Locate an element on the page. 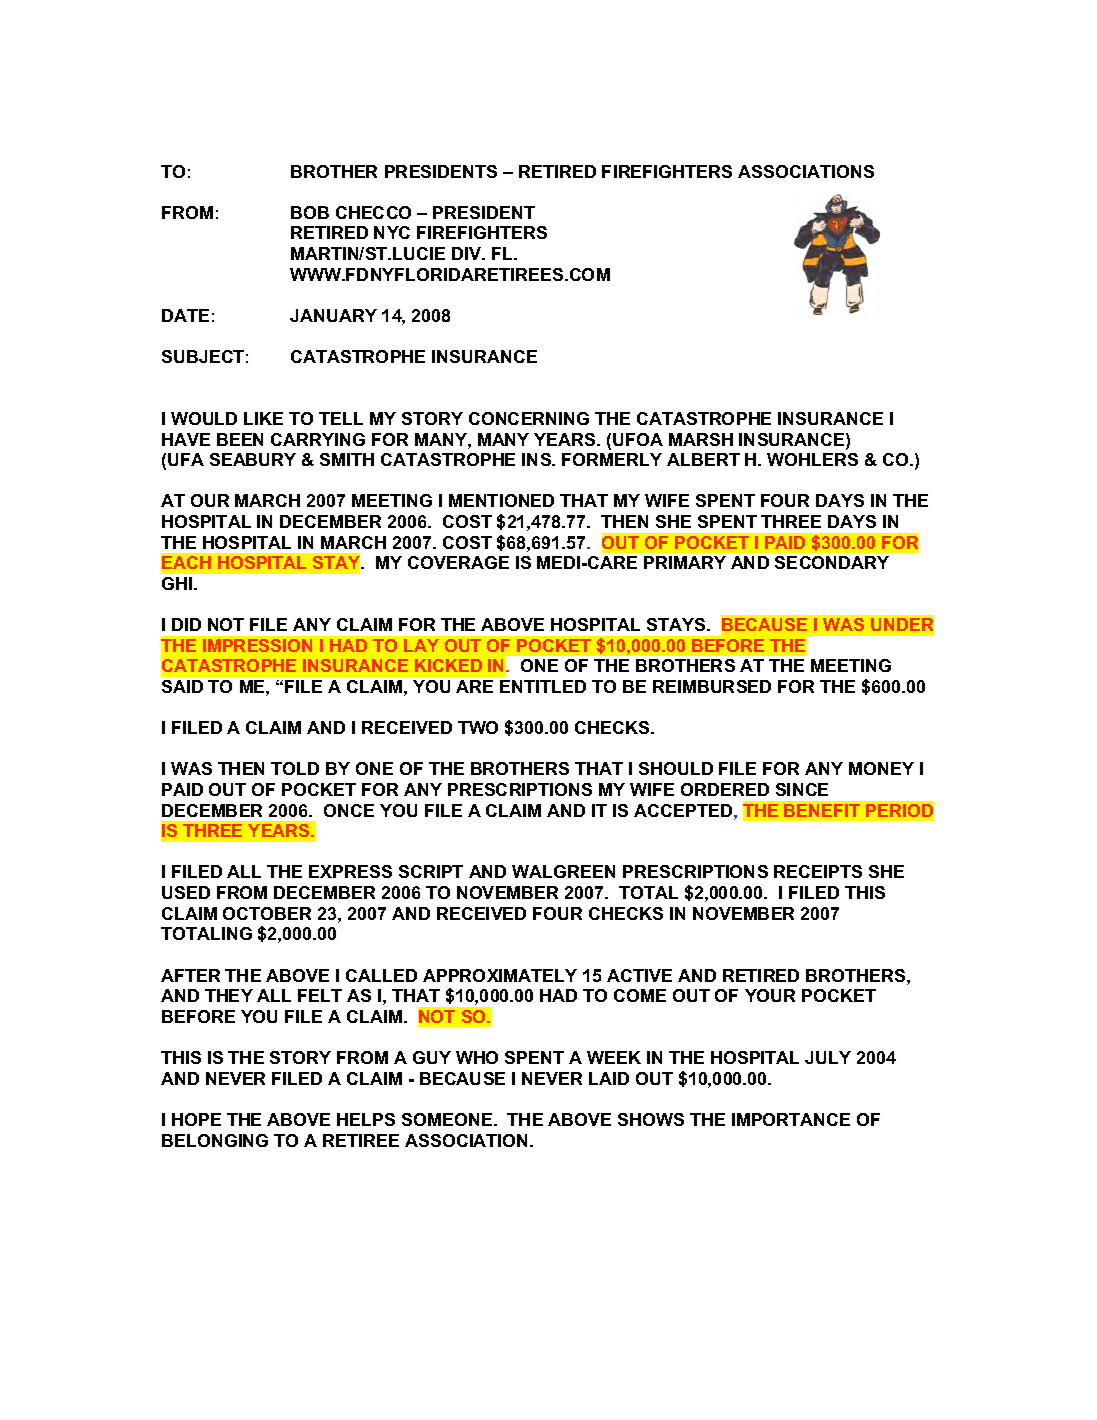  BELONGING is located at coordinates (215, 1140).
